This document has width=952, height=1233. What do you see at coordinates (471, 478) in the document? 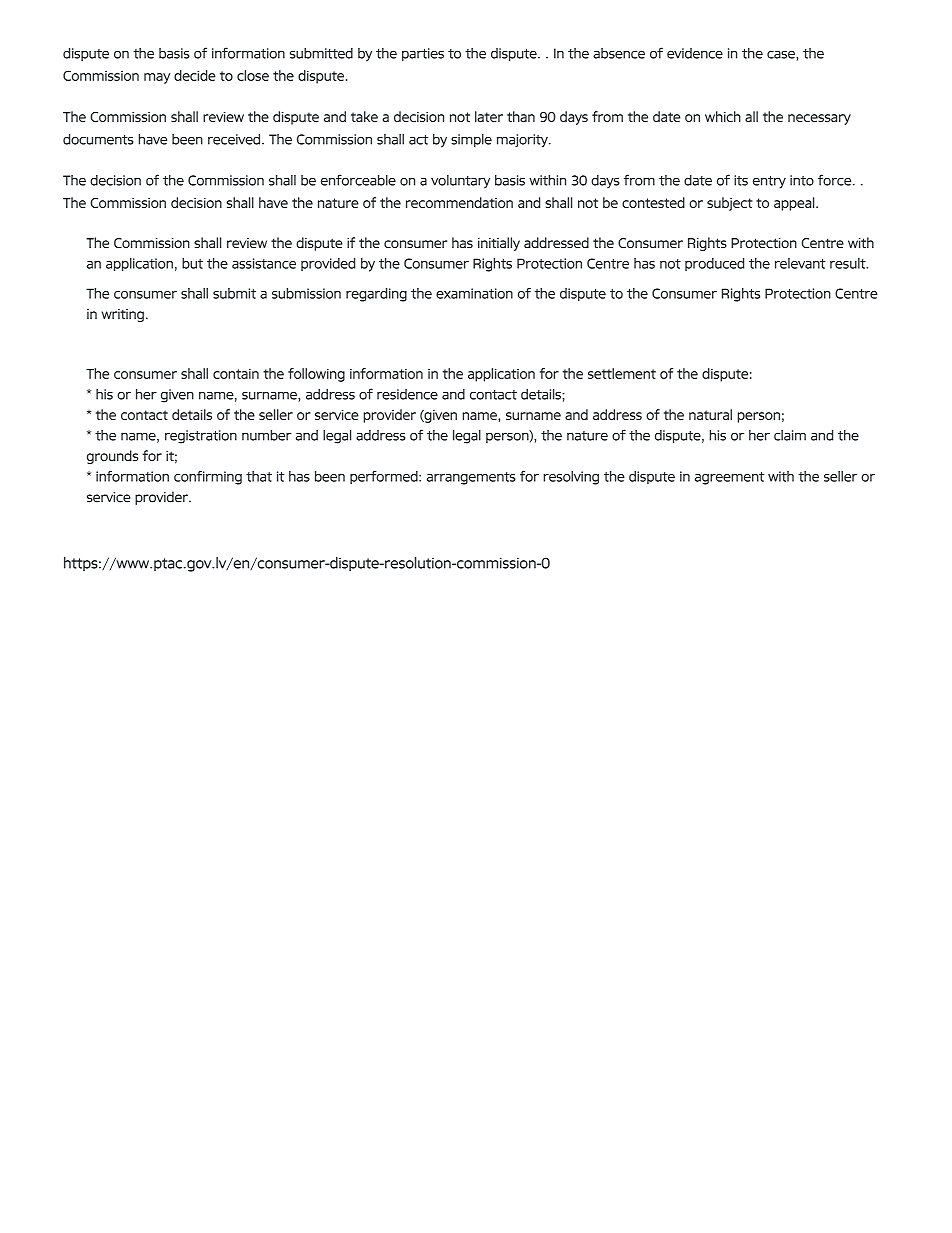
I see `arrangements` at bounding box center [471, 478].
